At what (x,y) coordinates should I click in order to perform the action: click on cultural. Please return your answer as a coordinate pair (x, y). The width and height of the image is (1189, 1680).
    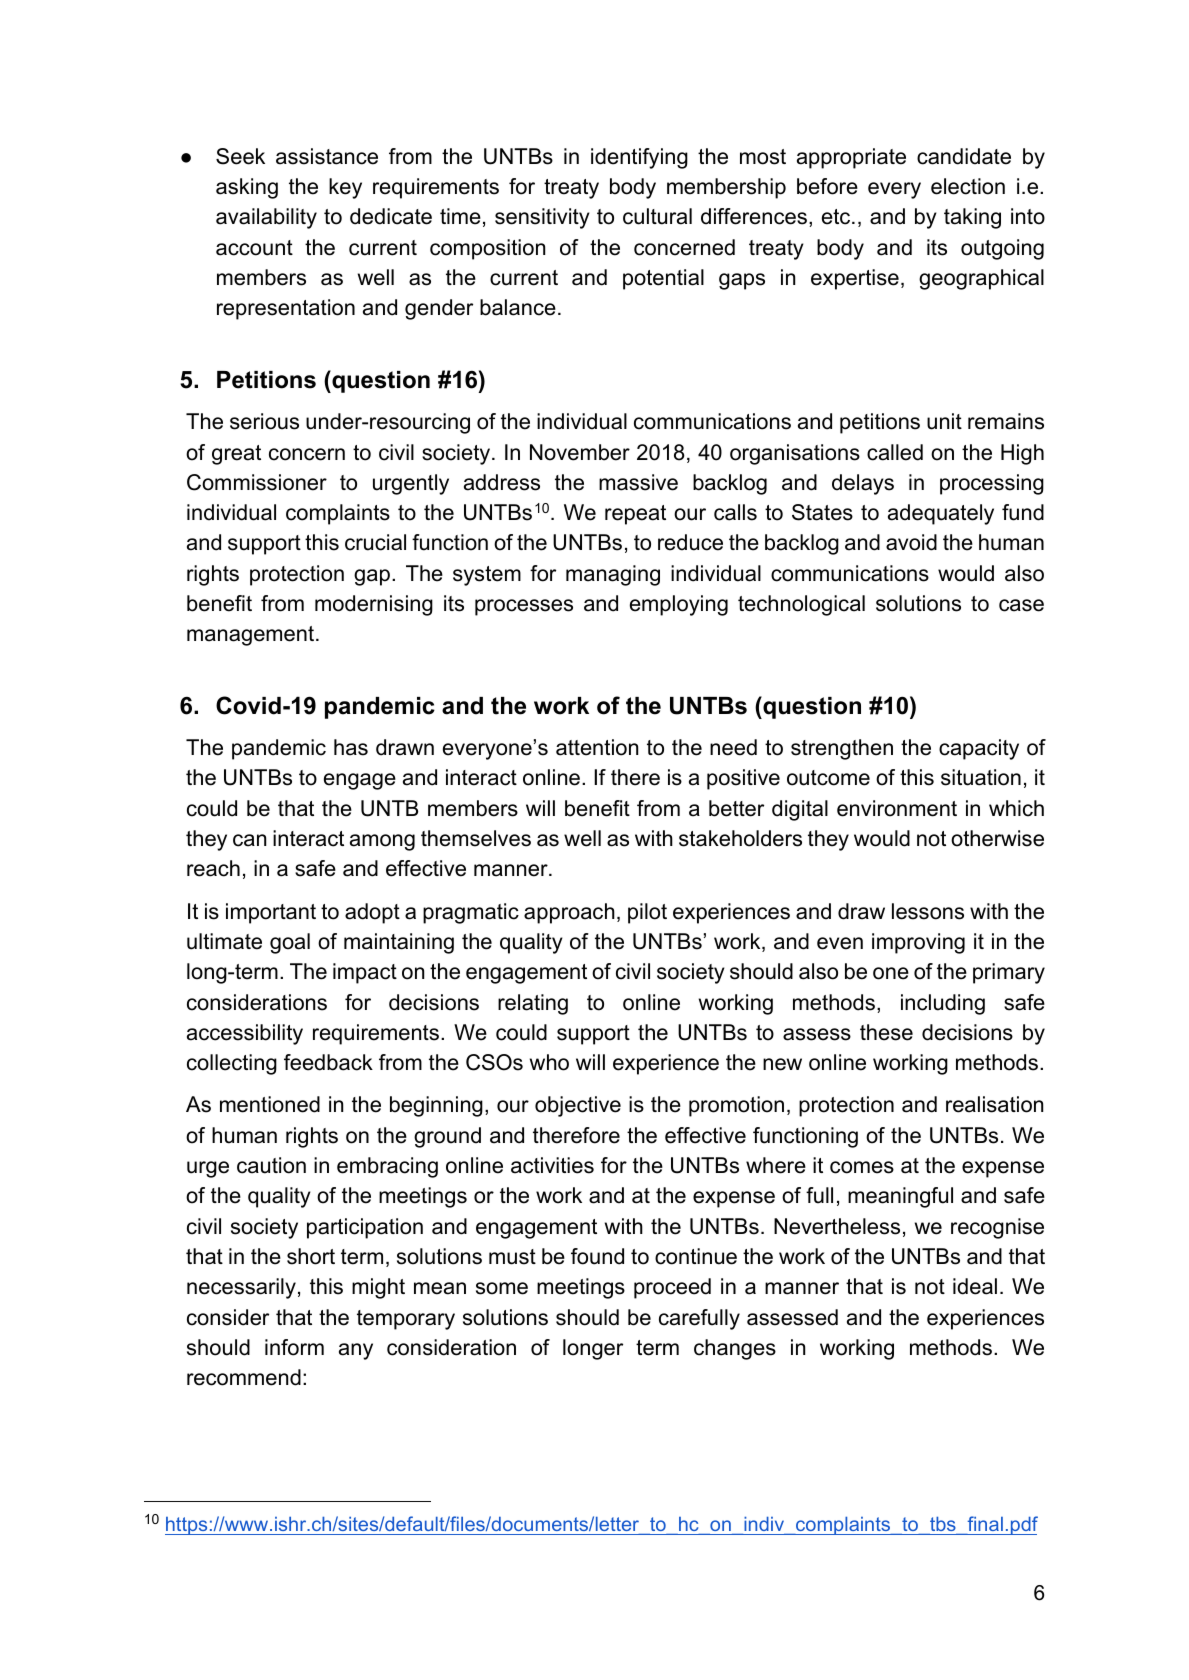
    Looking at the image, I should click on (657, 216).
